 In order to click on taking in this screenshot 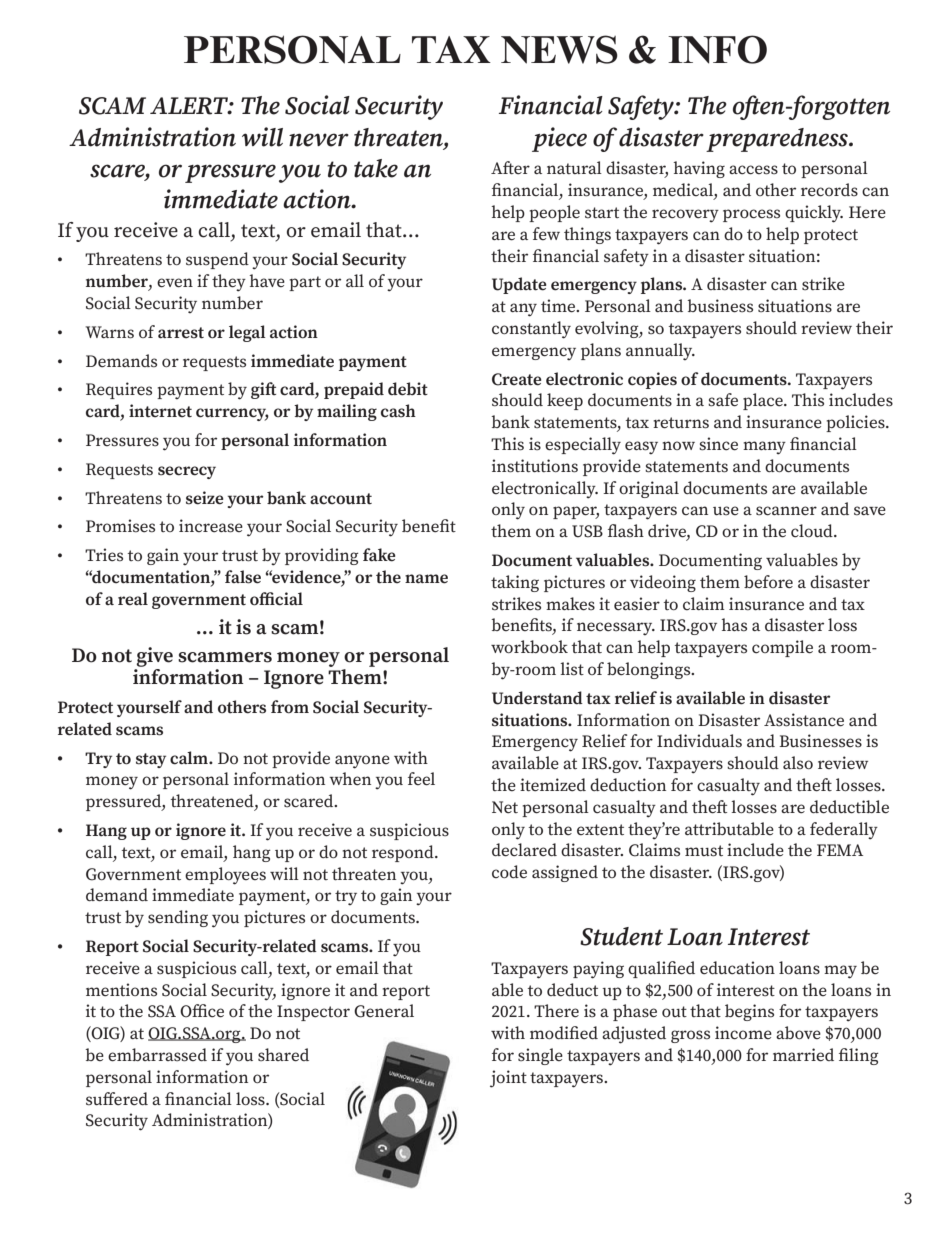, I will do `click(515, 583)`.
